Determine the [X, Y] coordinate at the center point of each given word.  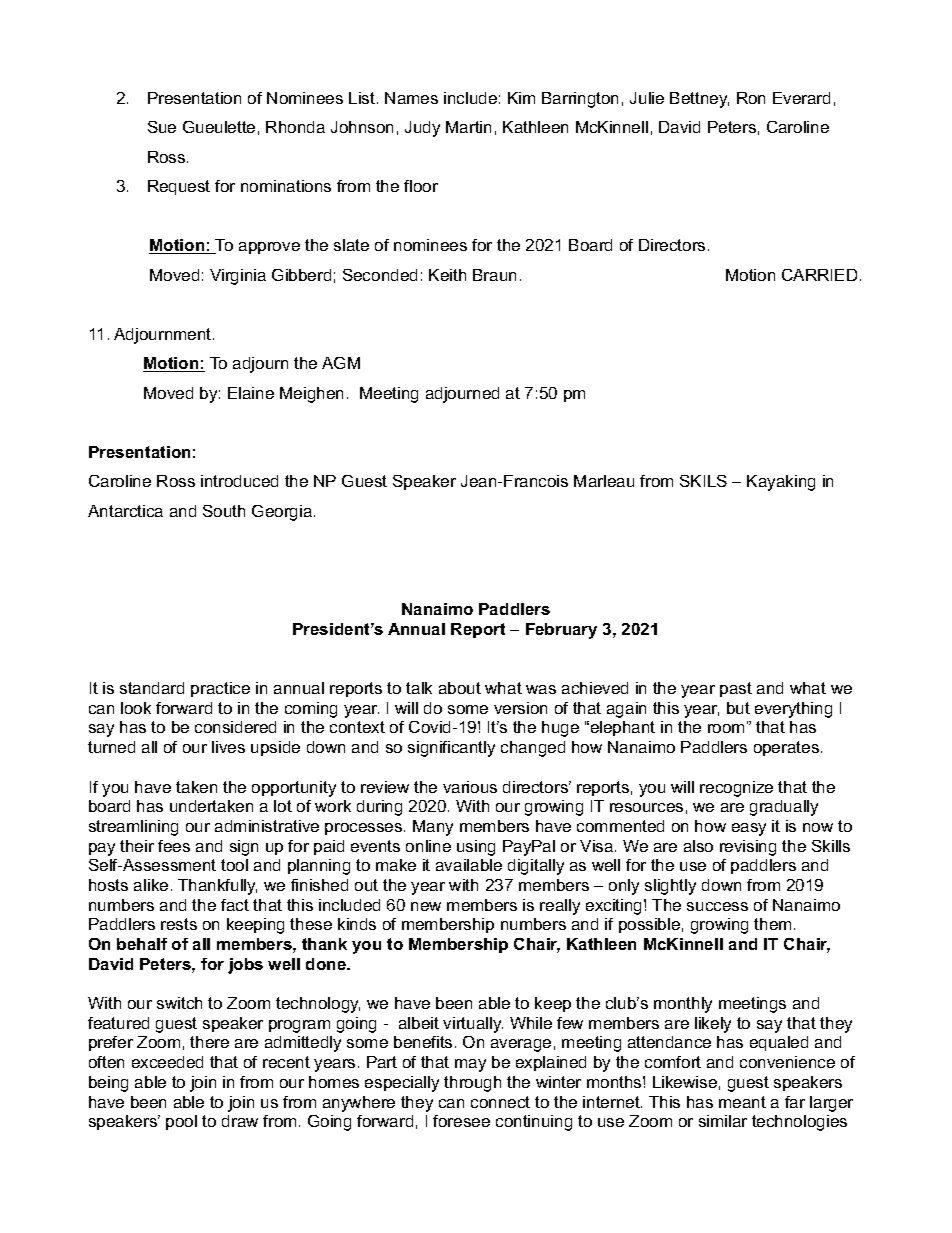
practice [220, 689]
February [561, 631]
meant [742, 1102]
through [472, 1084]
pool [181, 1122]
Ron [751, 98]
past [736, 689]
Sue [162, 127]
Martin [468, 127]
